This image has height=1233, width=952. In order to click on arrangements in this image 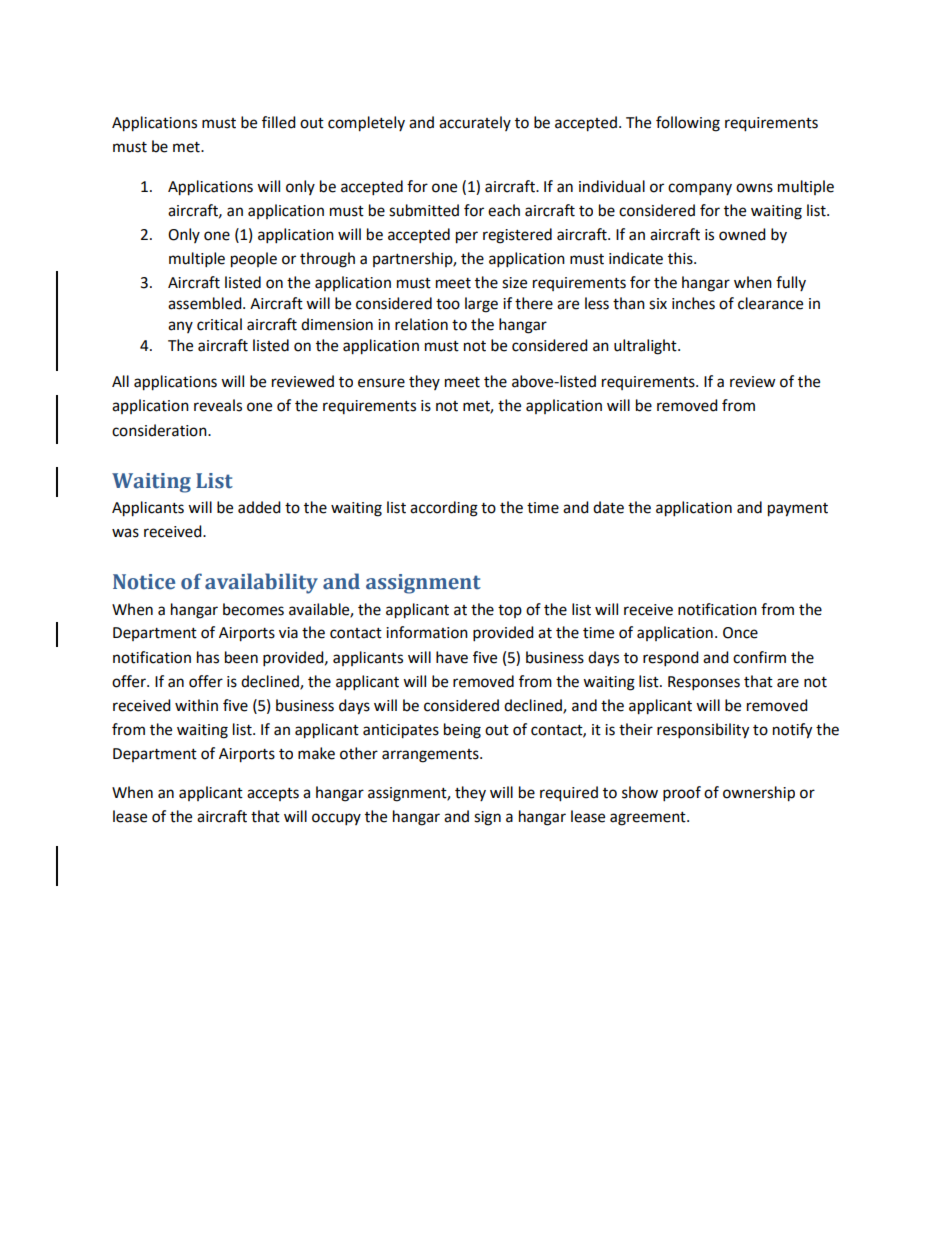, I will do `click(431, 756)`.
